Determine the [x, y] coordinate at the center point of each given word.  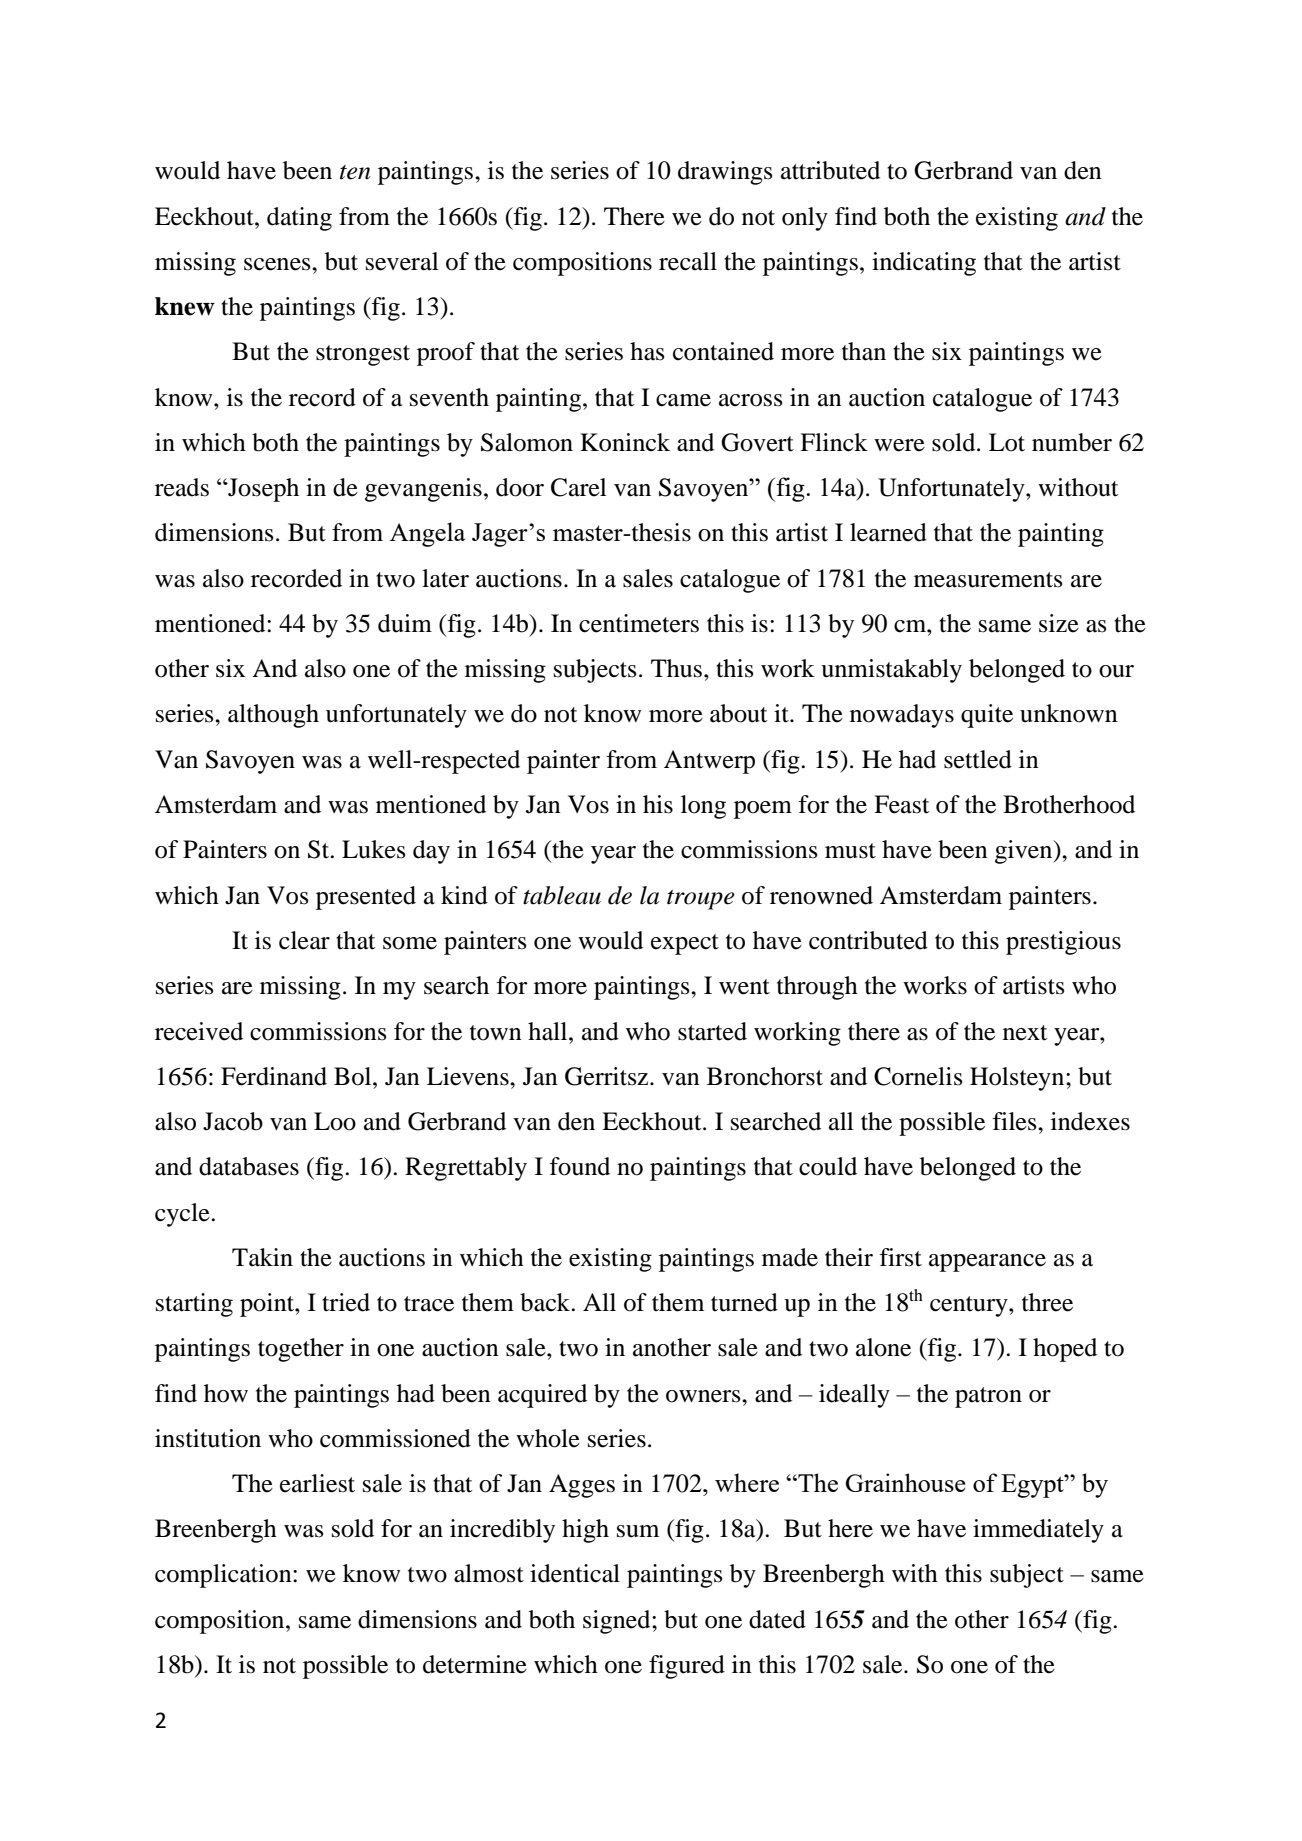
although [273, 716]
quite [987, 716]
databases [249, 1166]
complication [224, 1576]
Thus [678, 668]
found [579, 1166]
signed [618, 1622]
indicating [924, 264]
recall [688, 261]
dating [299, 219]
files [1015, 1121]
